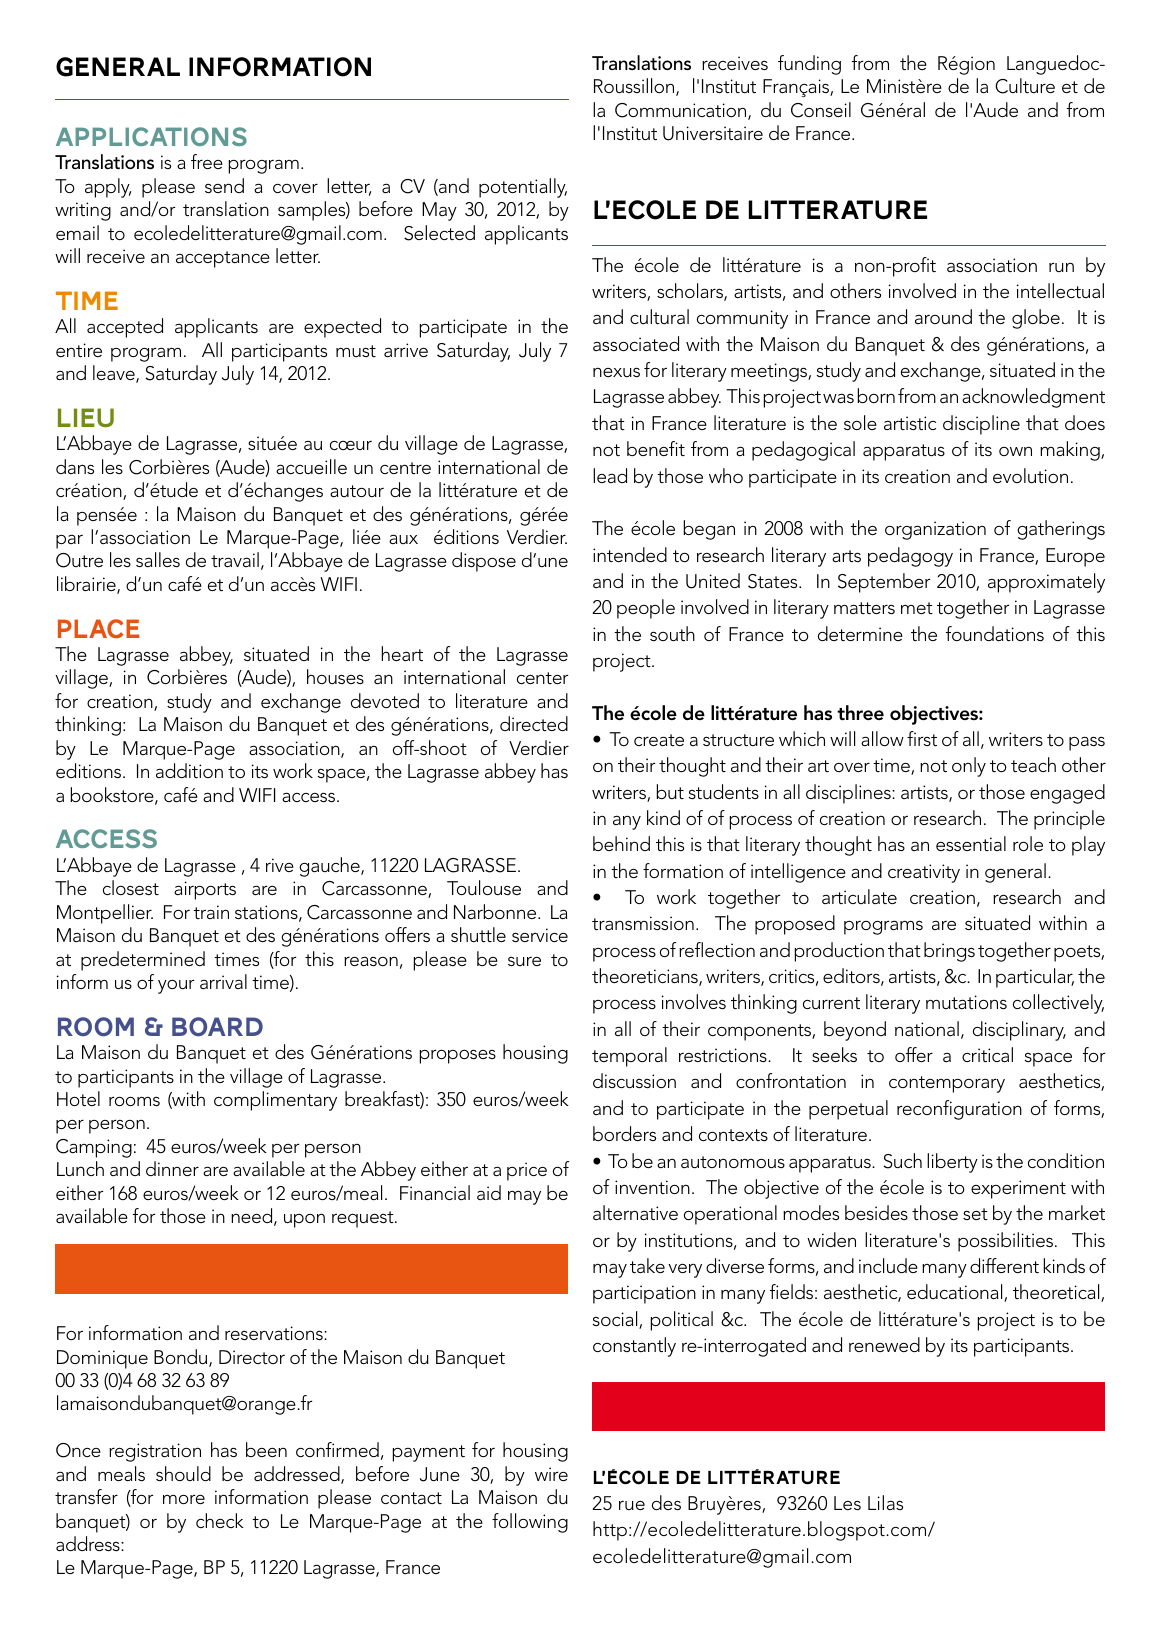 Image resolution: width=1161 pixels, height=1643 pixels. What do you see at coordinates (189, 770) in the document?
I see `addition` at bounding box center [189, 770].
